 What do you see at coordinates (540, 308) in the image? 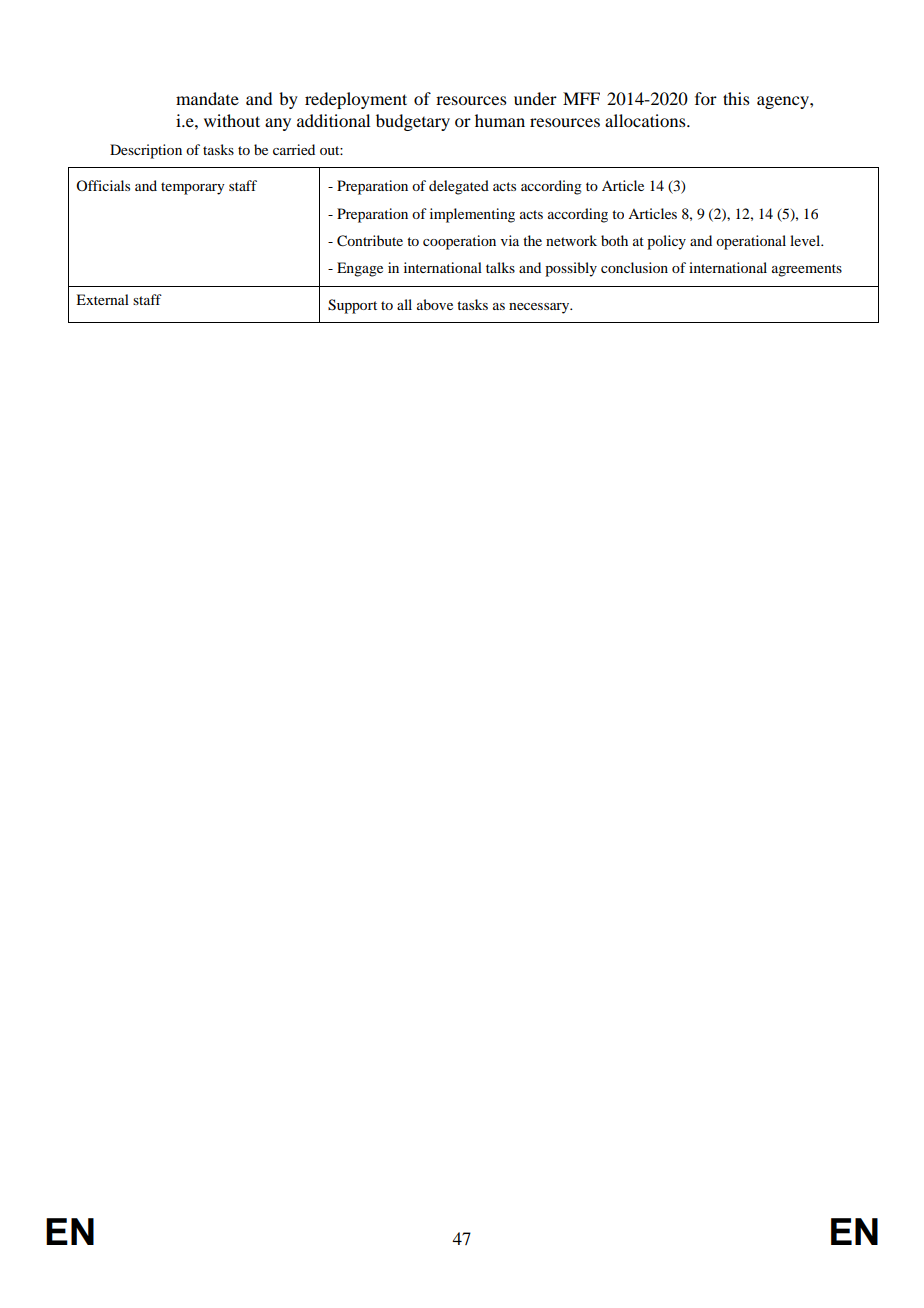
I see `necessary` at bounding box center [540, 308].
